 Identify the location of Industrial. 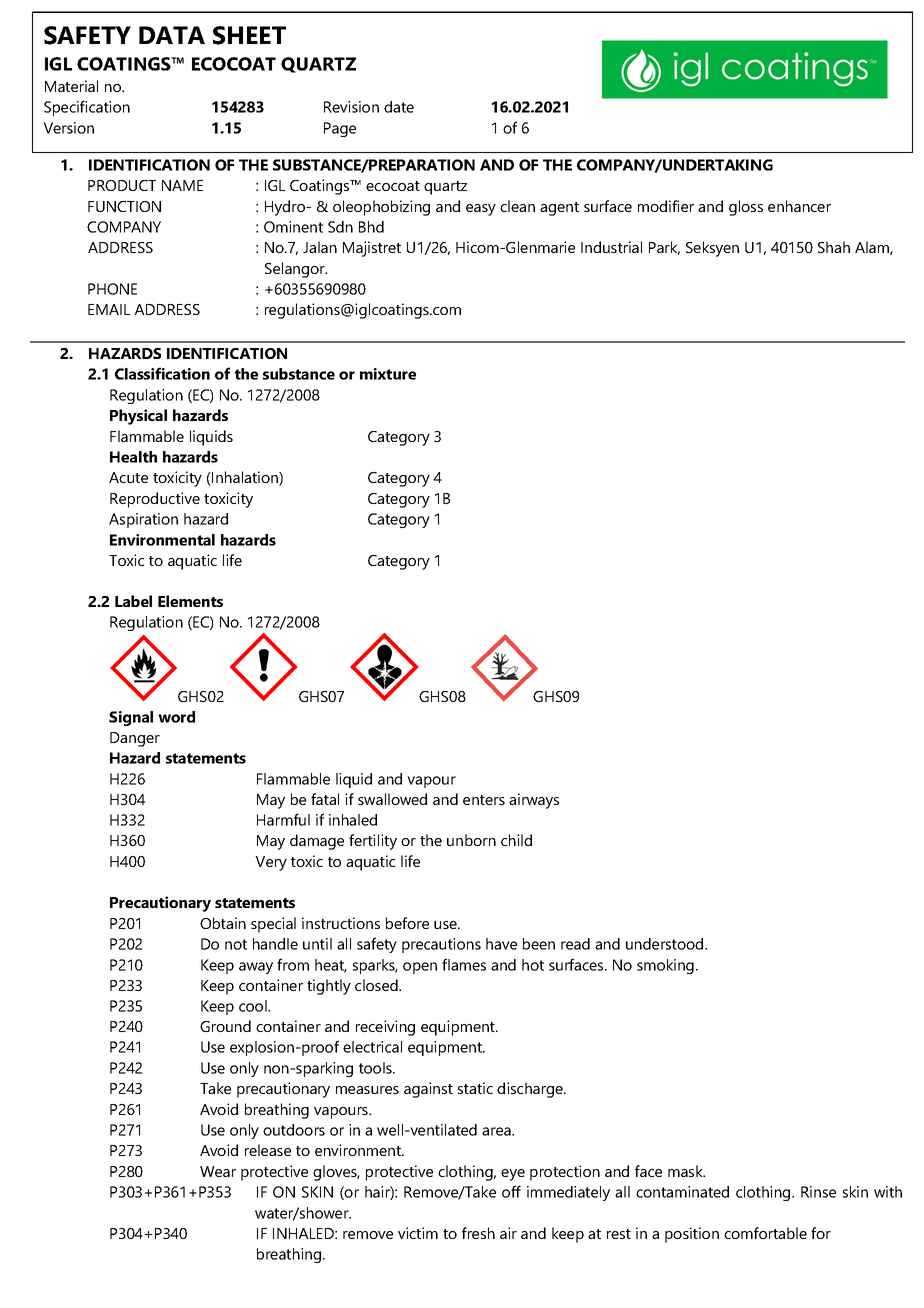
(611, 247).
